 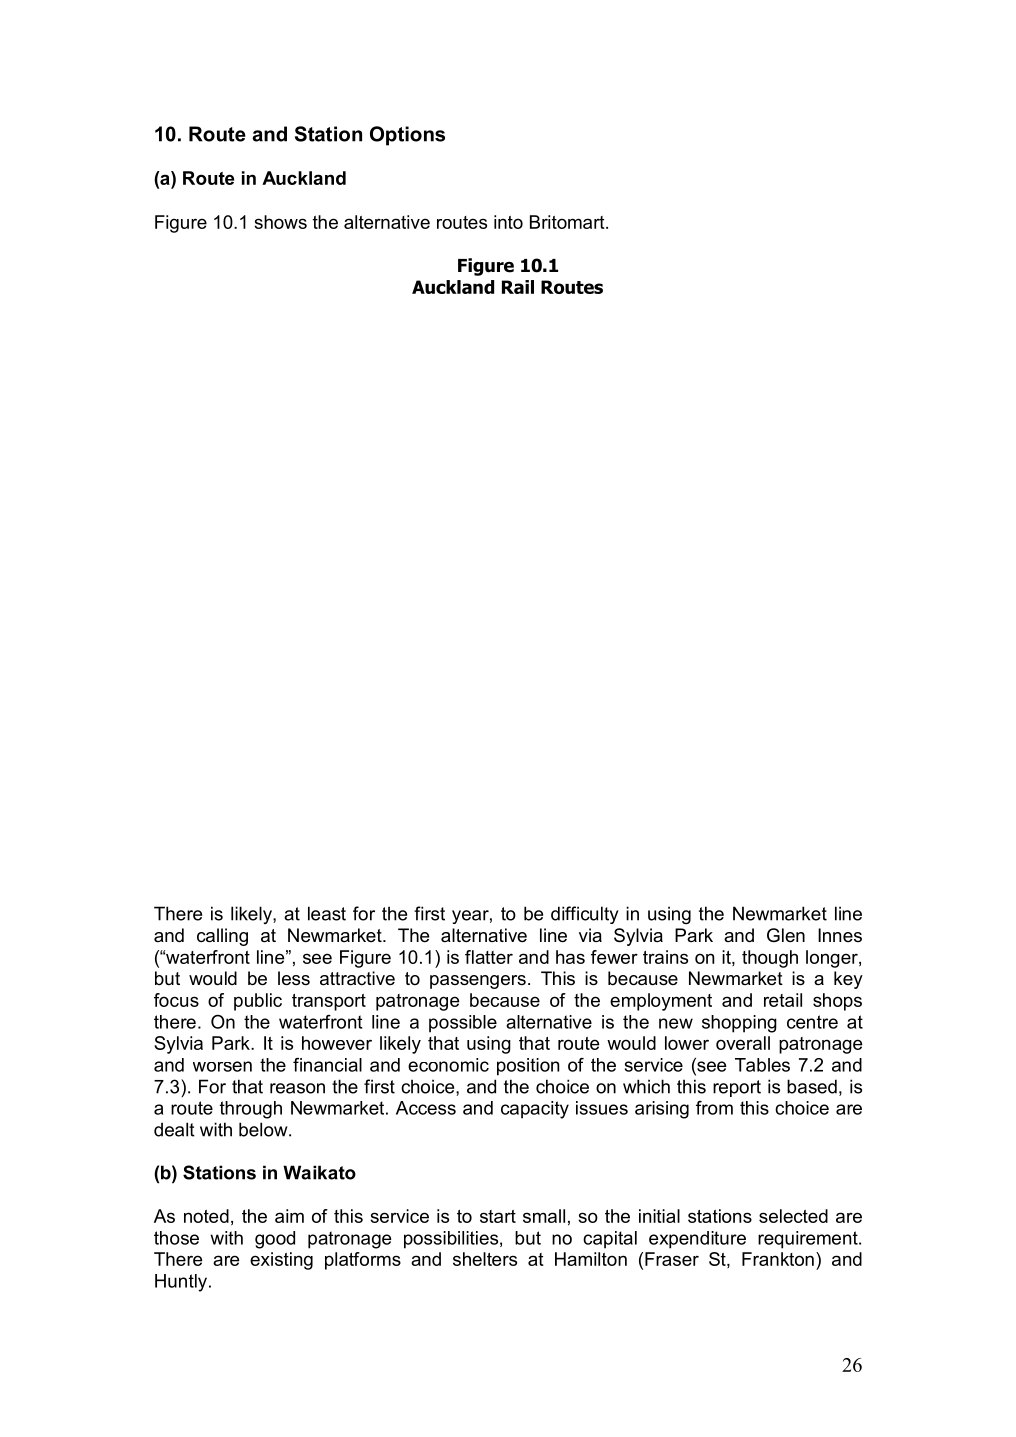 What do you see at coordinates (518, 287) in the screenshot?
I see `Rail` at bounding box center [518, 287].
